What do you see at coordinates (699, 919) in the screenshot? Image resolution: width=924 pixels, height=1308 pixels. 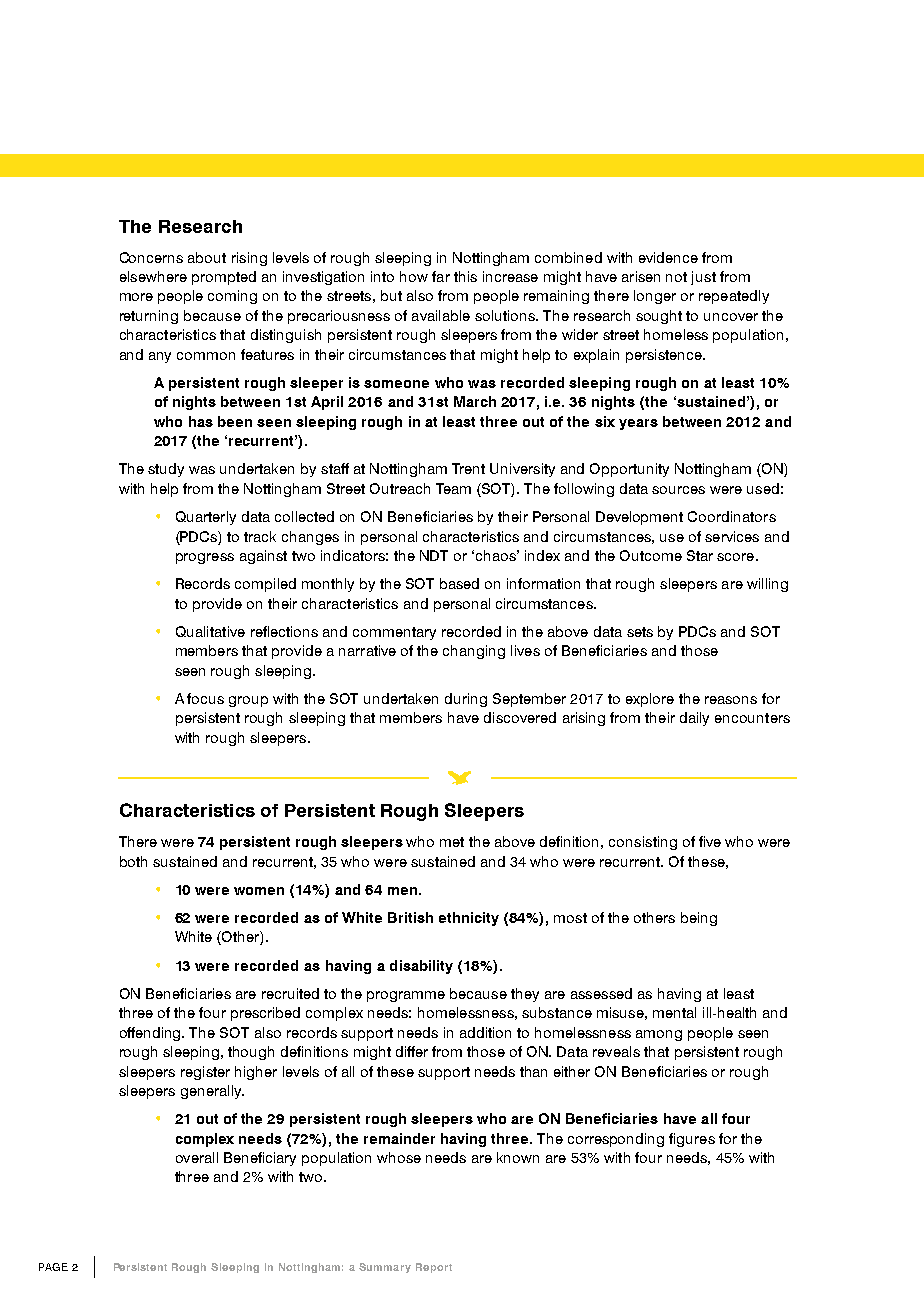 I see `being` at bounding box center [699, 919].
